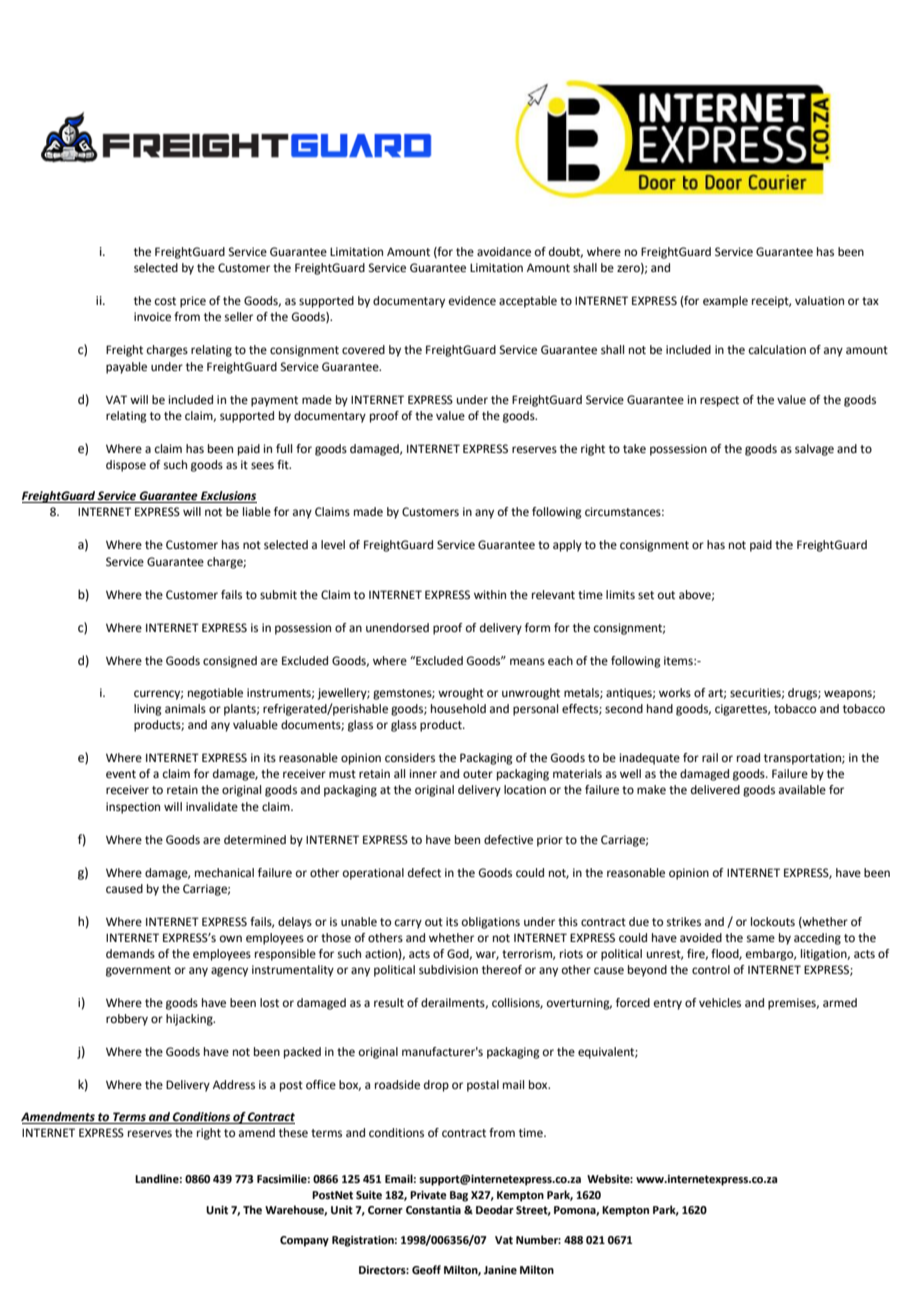  Describe the element at coordinates (490, 594) in the screenshot. I see `within` at that location.
